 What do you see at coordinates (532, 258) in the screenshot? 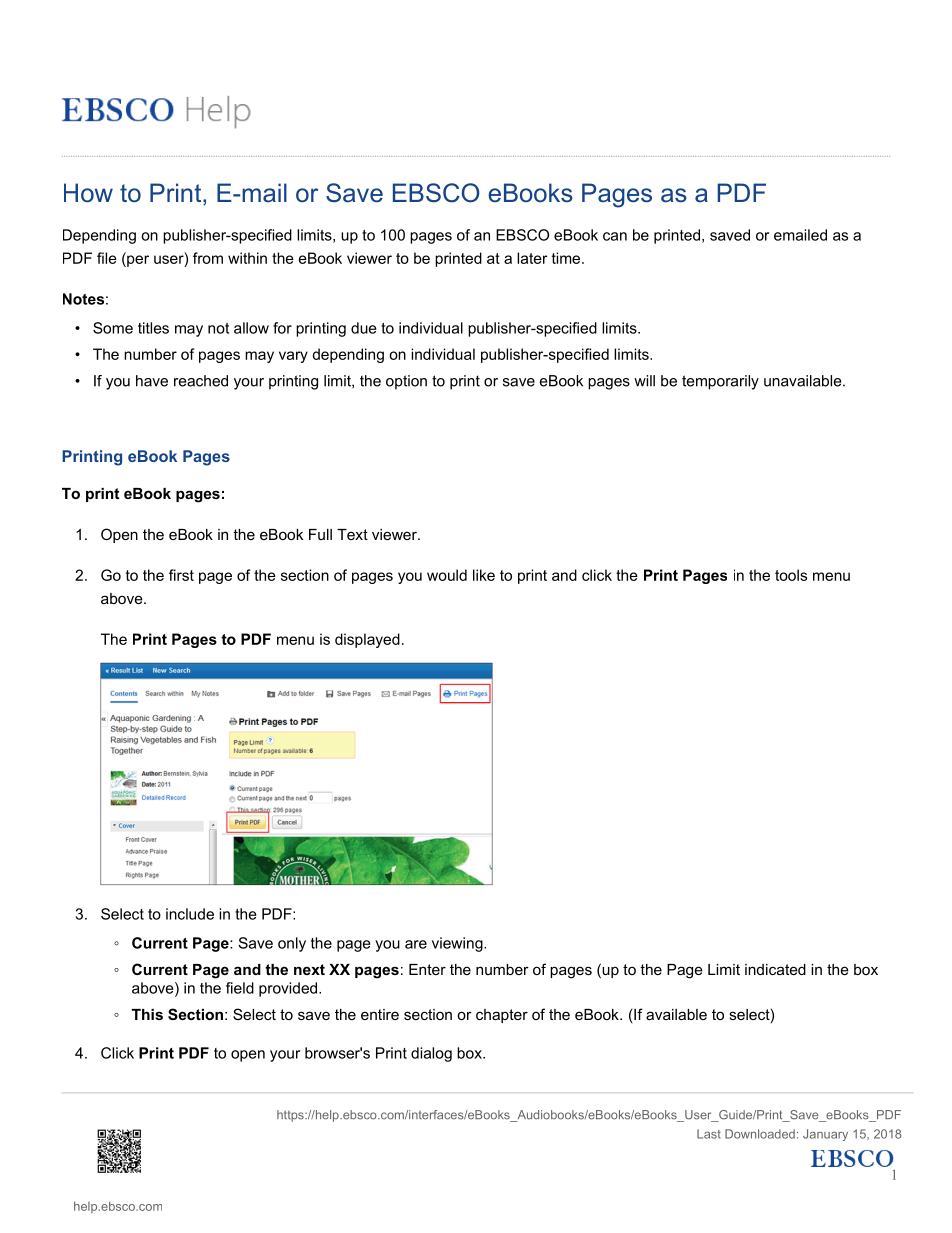
I see `later` at bounding box center [532, 258].
